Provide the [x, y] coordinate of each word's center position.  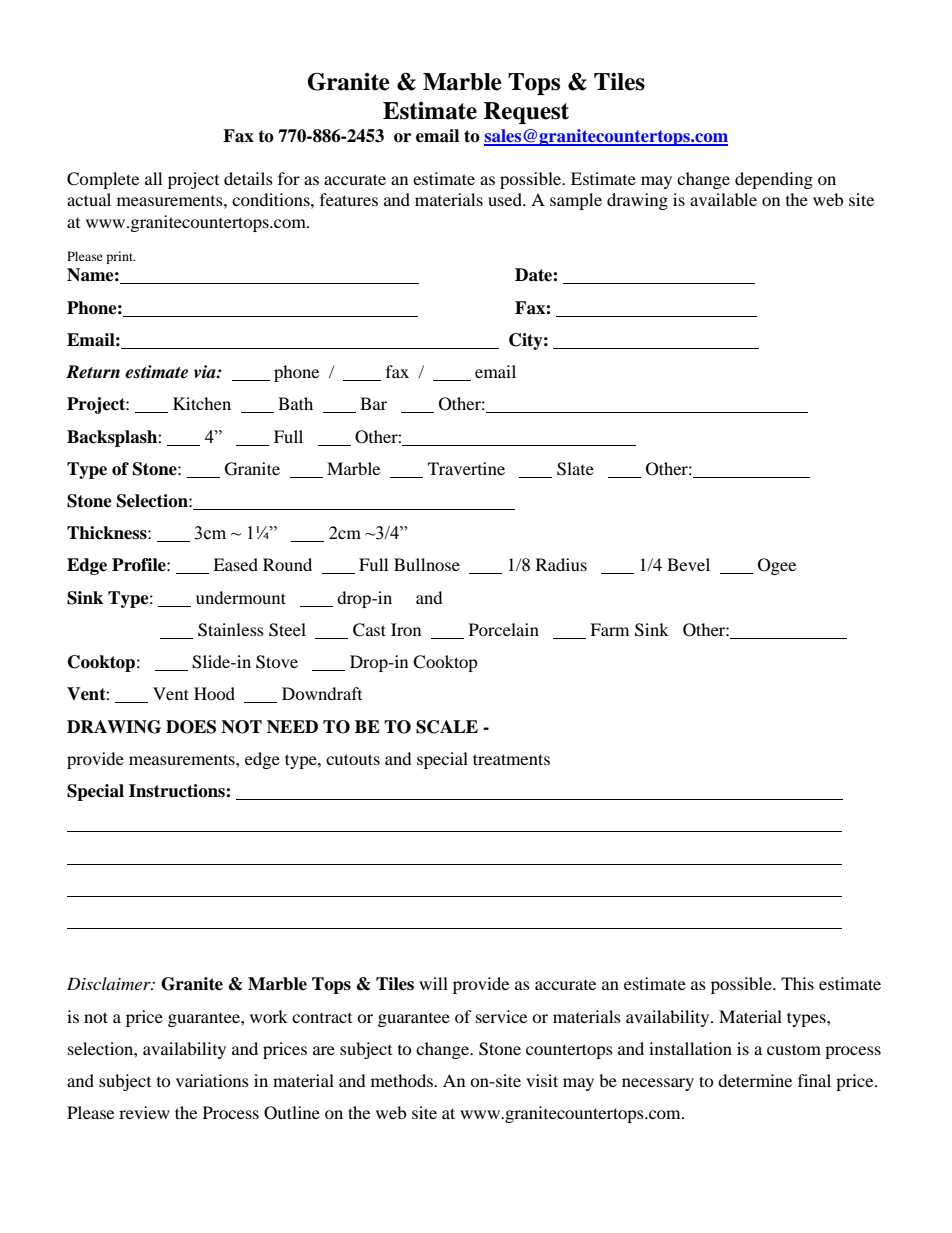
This [797, 983]
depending [774, 180]
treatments [511, 759]
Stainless [231, 630]
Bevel [688, 564]
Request [526, 113]
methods [403, 1080]
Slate [575, 469]
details [248, 178]
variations [212, 1080]
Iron [406, 629]
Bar [373, 403]
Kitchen [202, 403]
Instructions [178, 791]
